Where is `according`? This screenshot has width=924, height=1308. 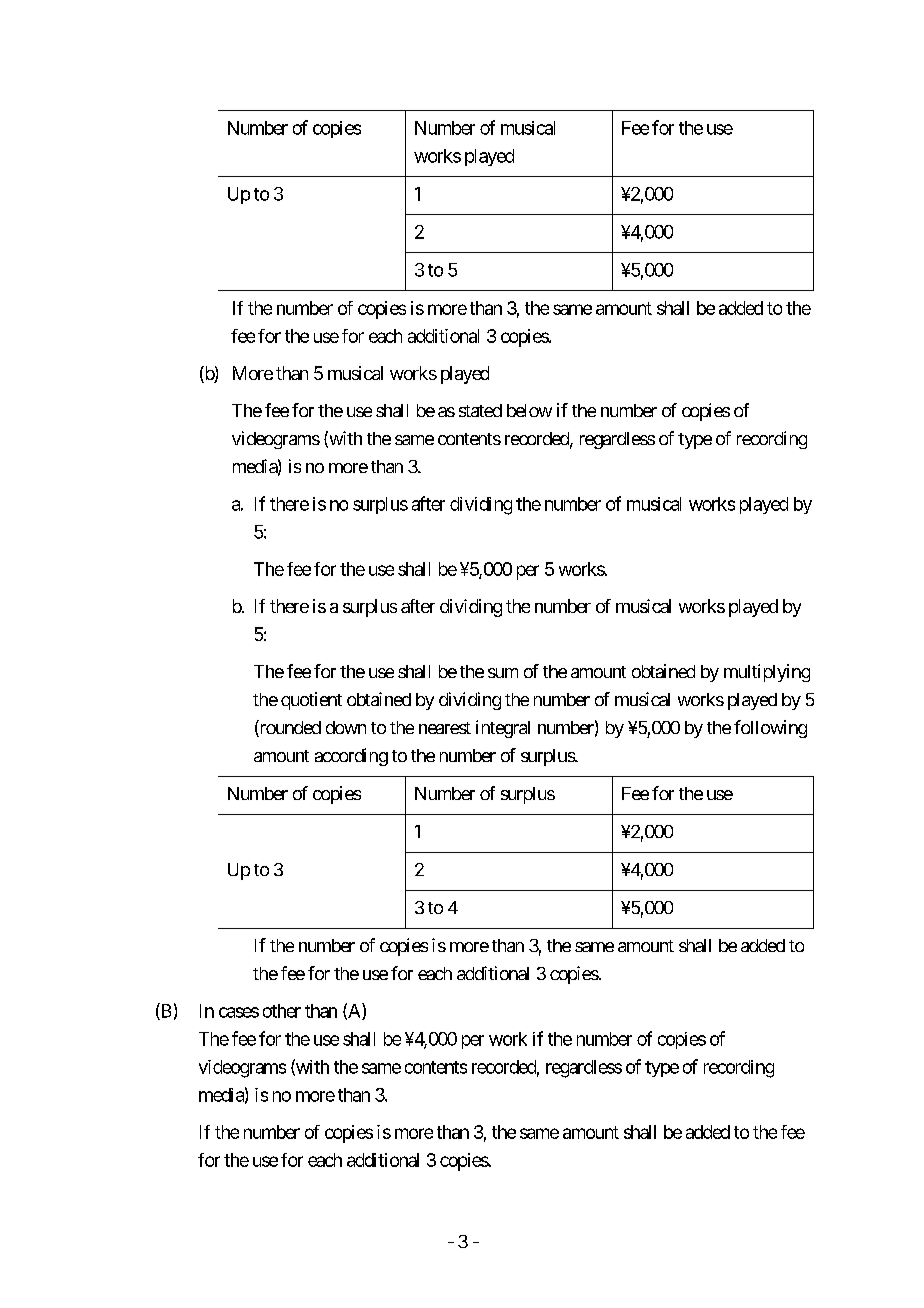 according is located at coordinates (351, 757).
